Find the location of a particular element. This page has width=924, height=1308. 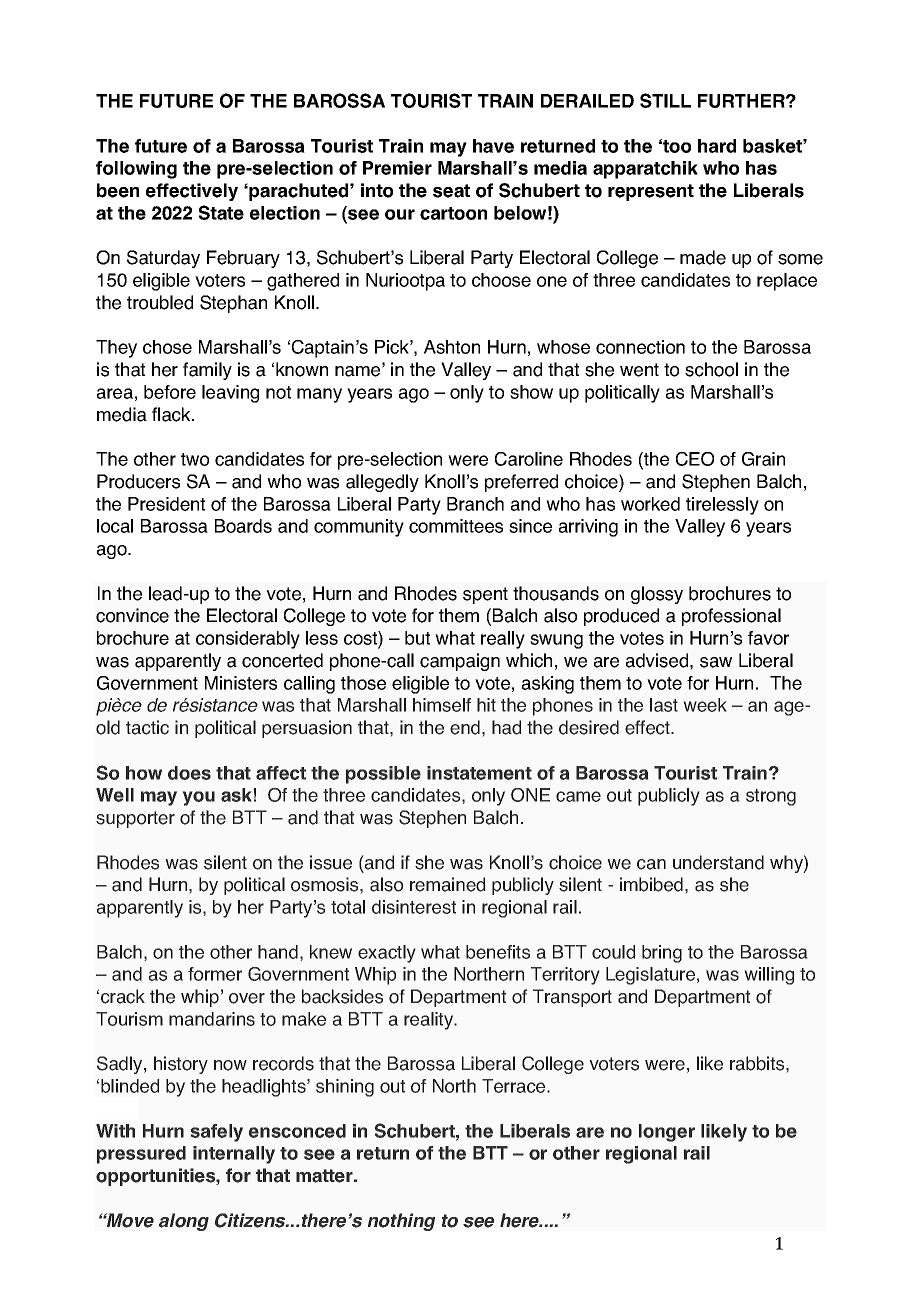

Branch is located at coordinates (475, 504).
